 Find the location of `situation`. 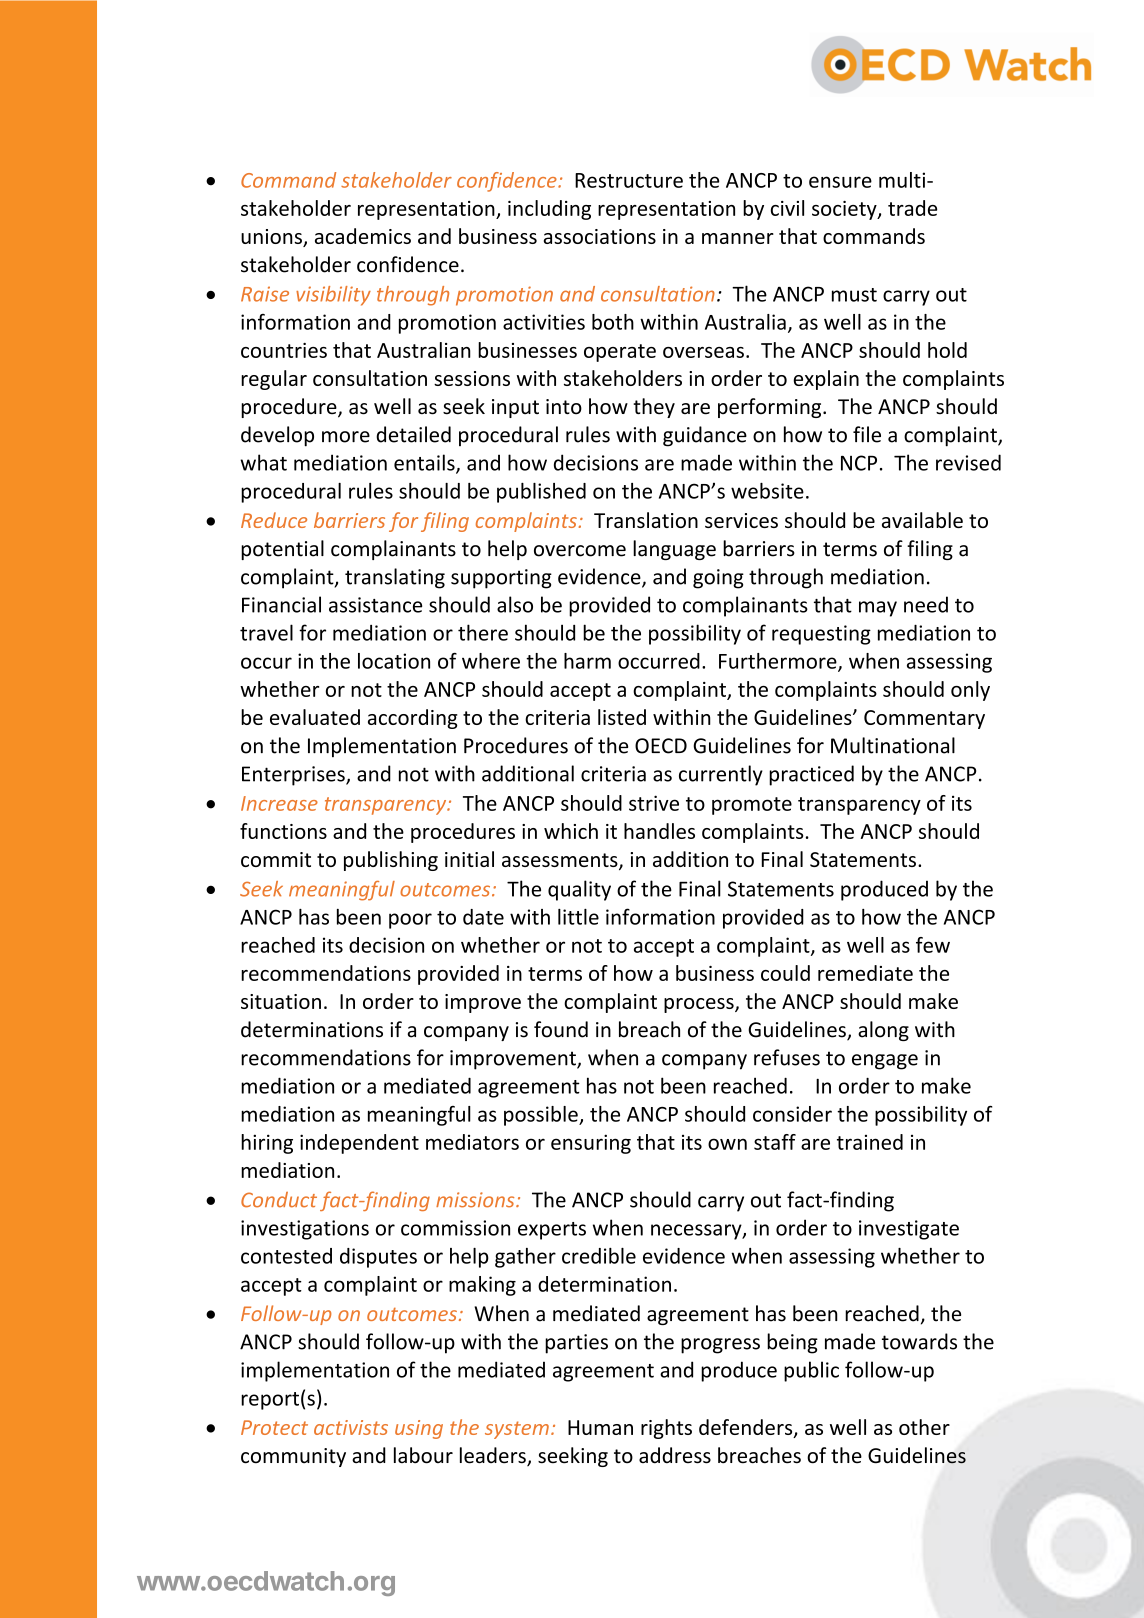

situation is located at coordinates (281, 1001).
